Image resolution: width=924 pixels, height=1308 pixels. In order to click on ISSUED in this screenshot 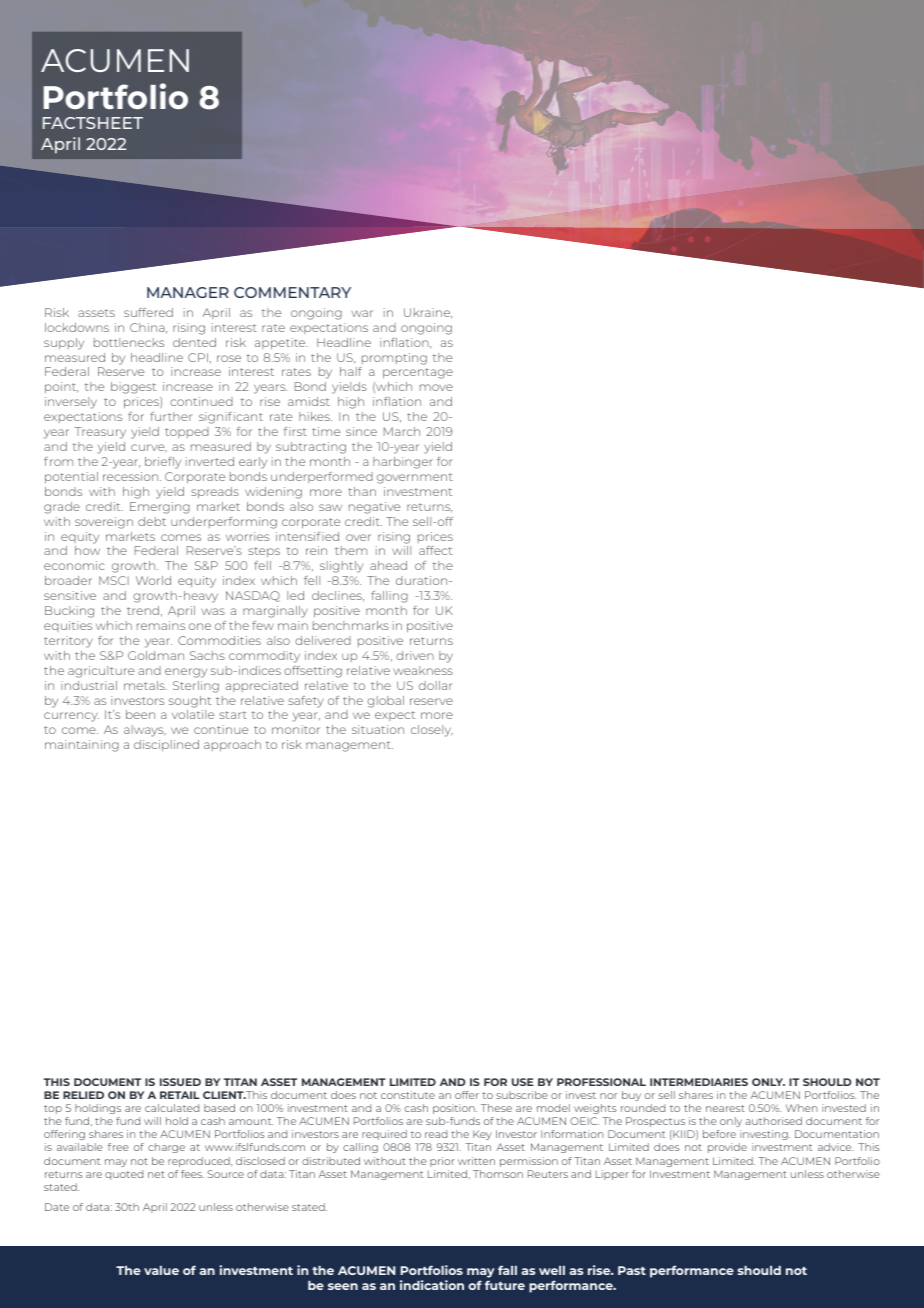, I will do `click(180, 1082)`.
